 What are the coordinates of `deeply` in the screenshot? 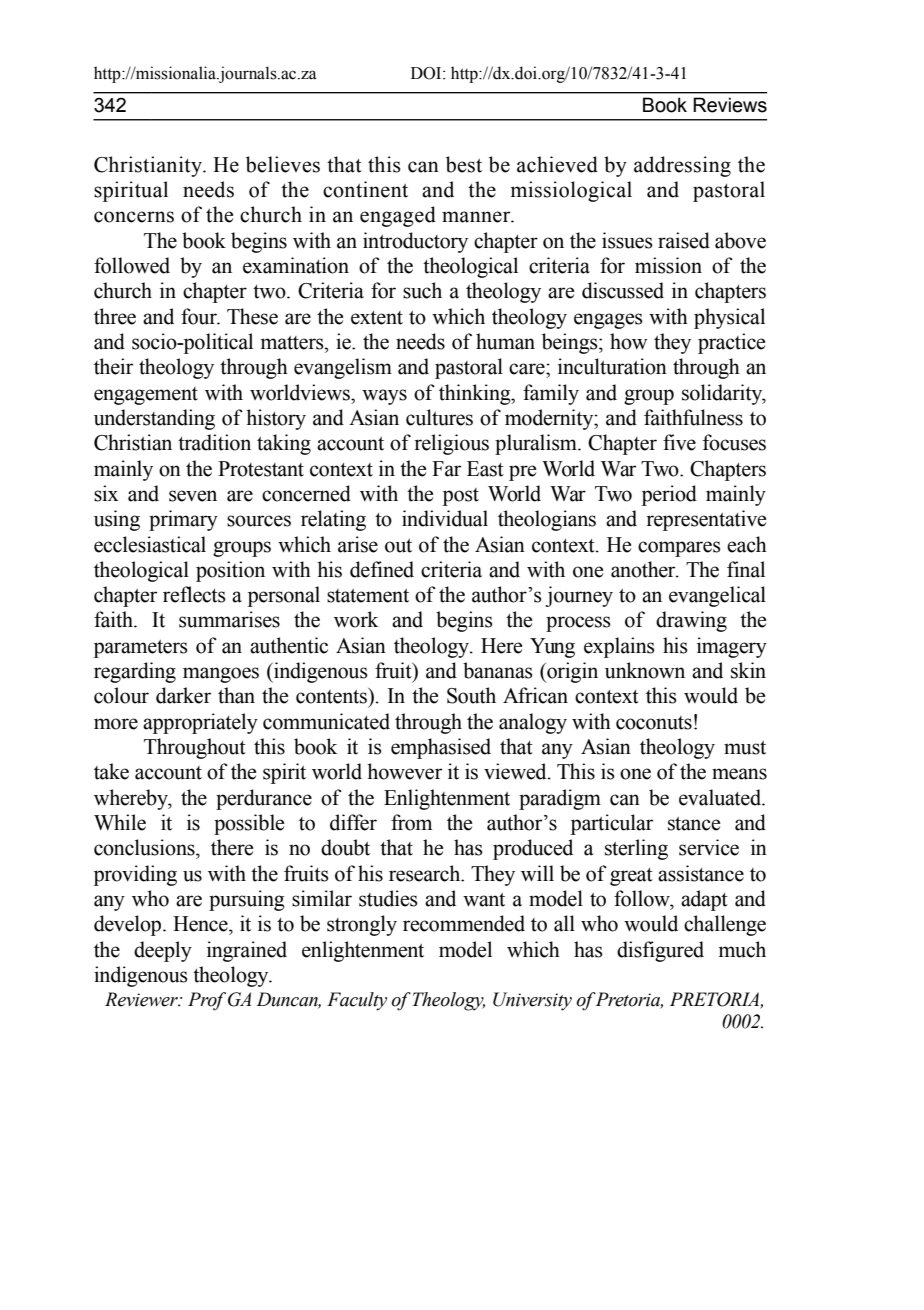 It's located at (163, 951).
